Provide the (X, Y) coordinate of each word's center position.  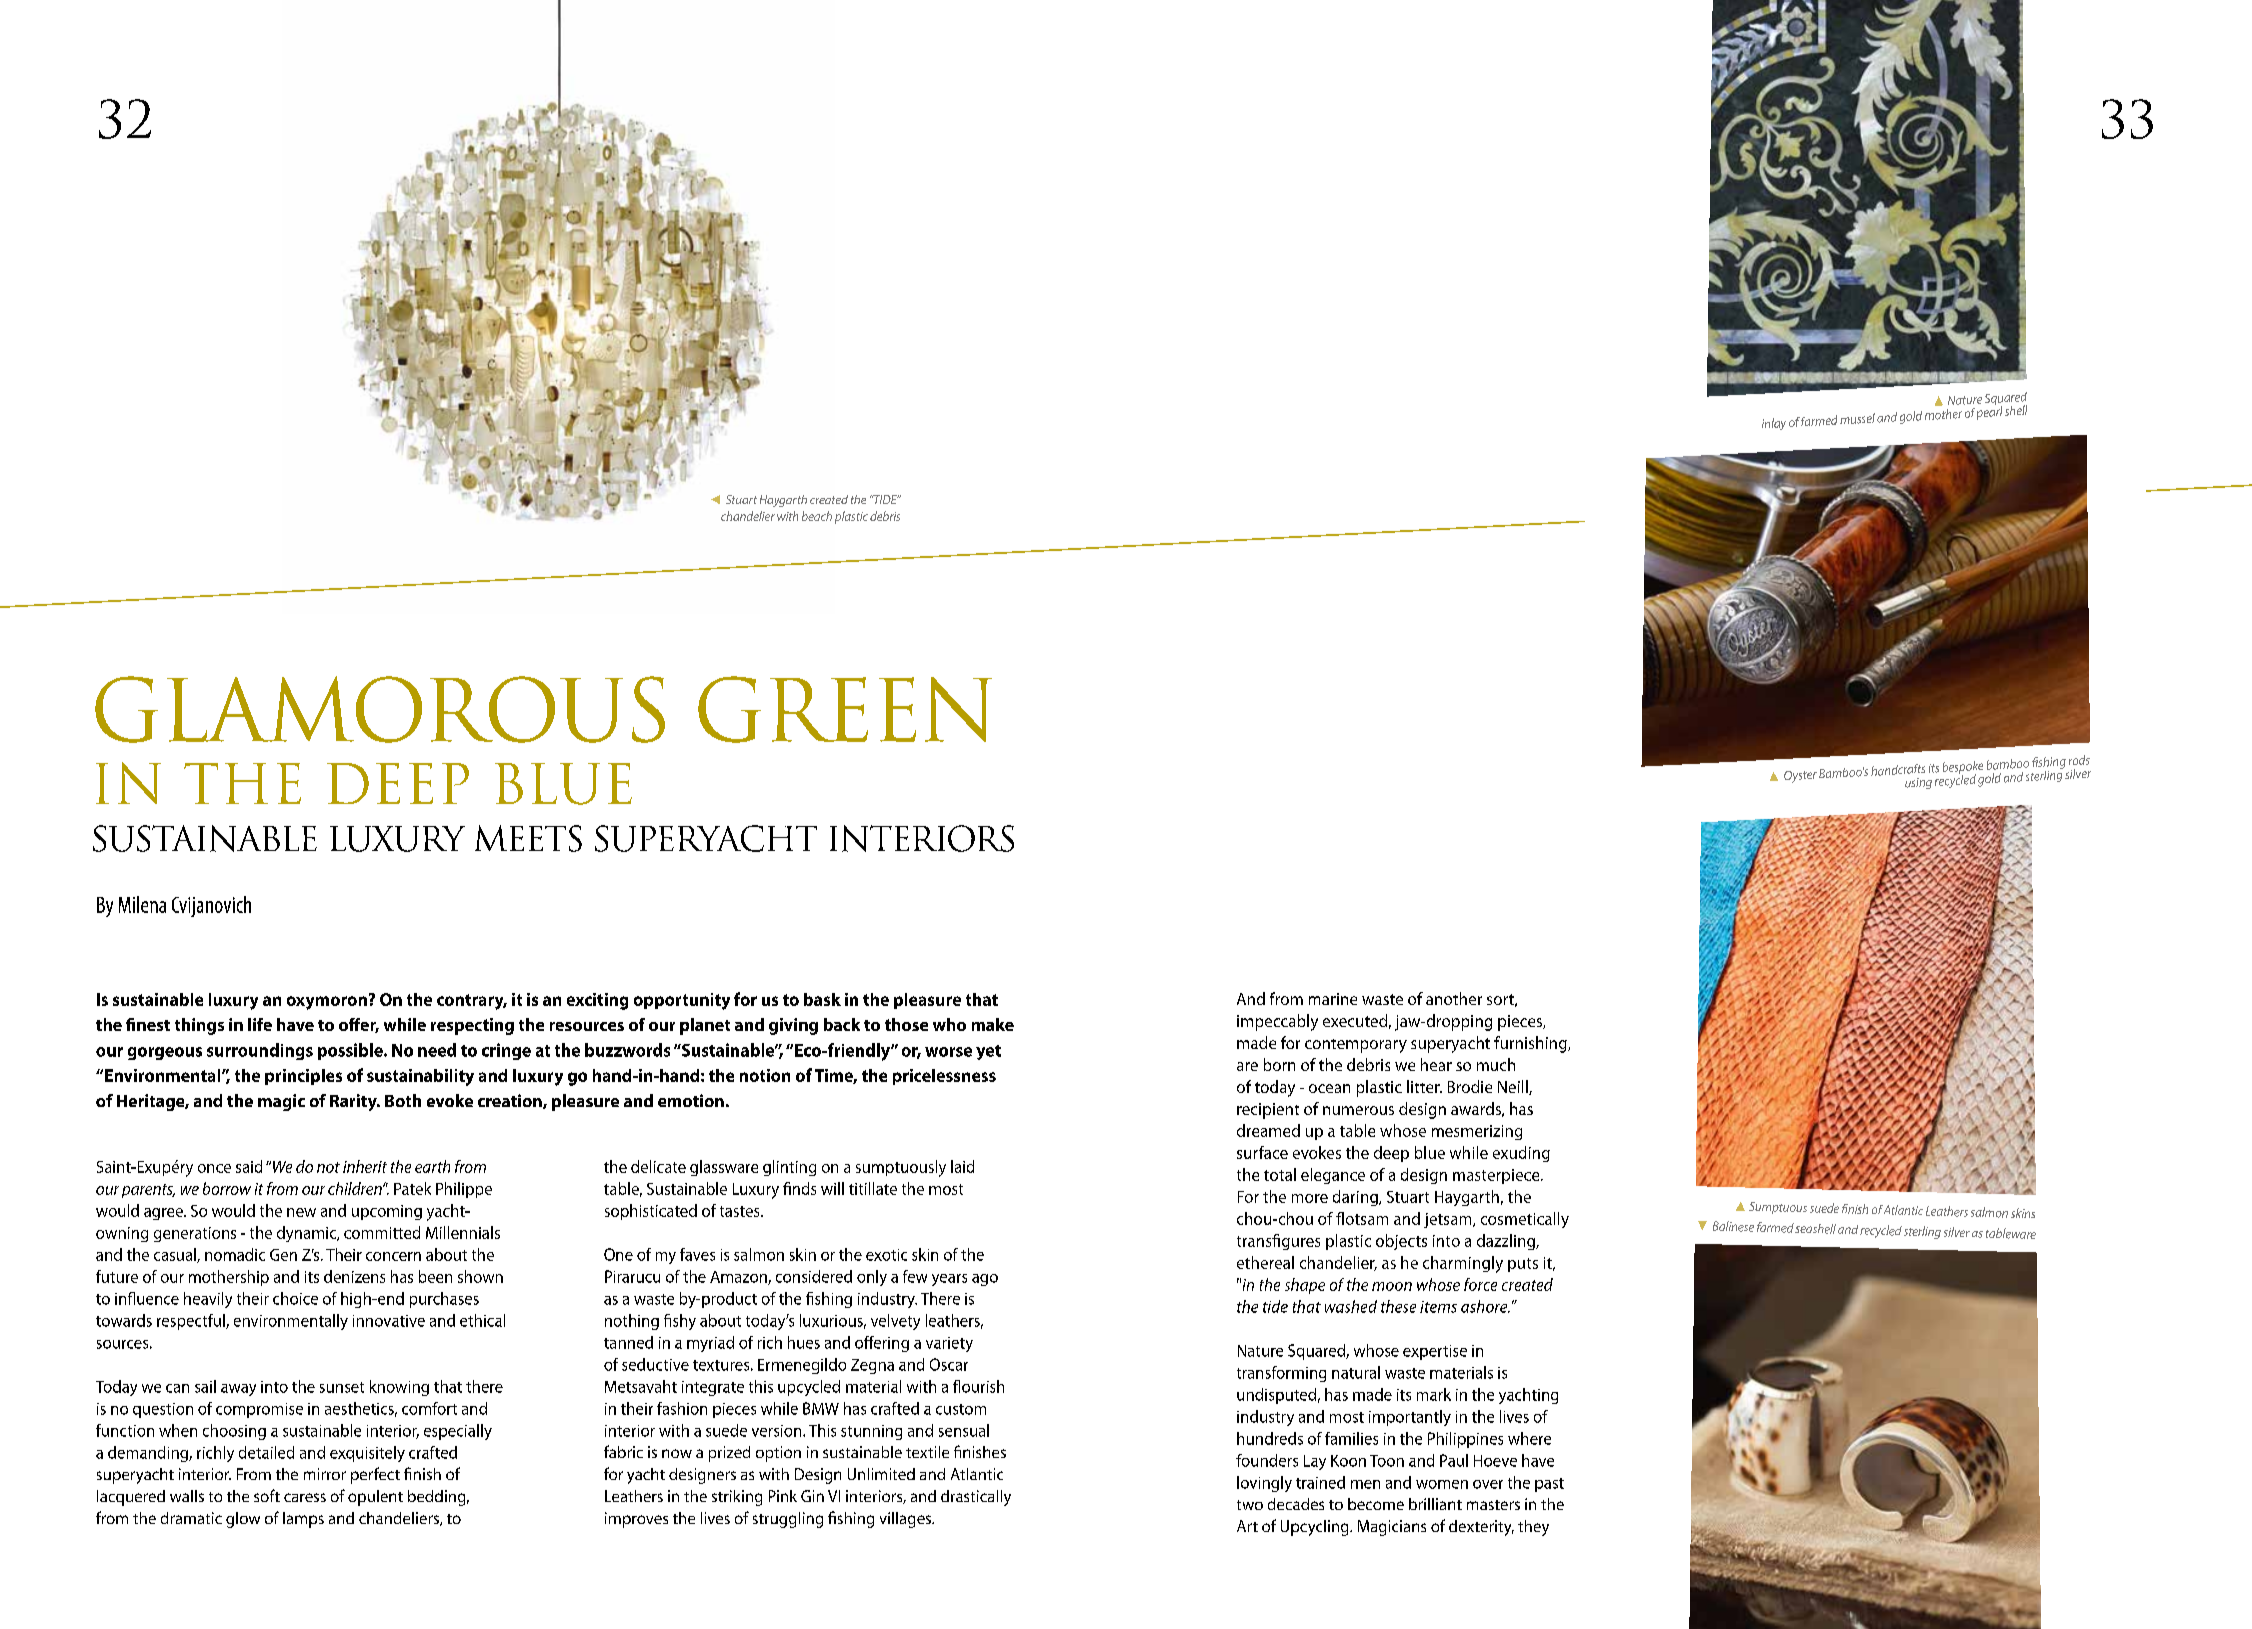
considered (814, 1276)
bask (822, 999)
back (842, 1024)
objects (1401, 1242)
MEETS (528, 838)
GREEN (845, 709)
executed (1355, 1020)
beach (817, 516)
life (260, 1024)
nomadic (235, 1254)
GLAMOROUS (380, 709)
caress (305, 1497)
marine (1333, 999)
